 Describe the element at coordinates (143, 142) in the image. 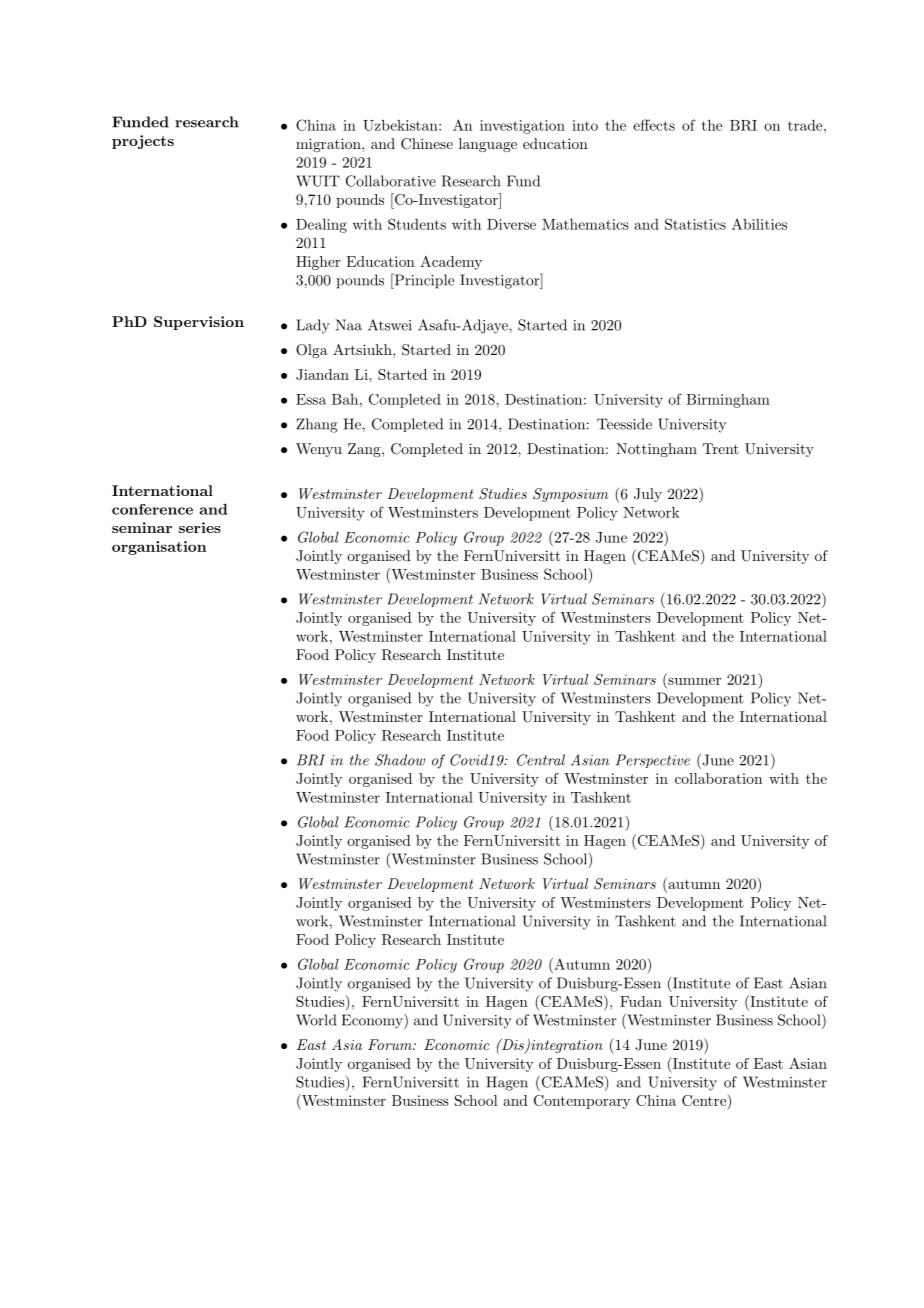

I see `projects` at that location.
